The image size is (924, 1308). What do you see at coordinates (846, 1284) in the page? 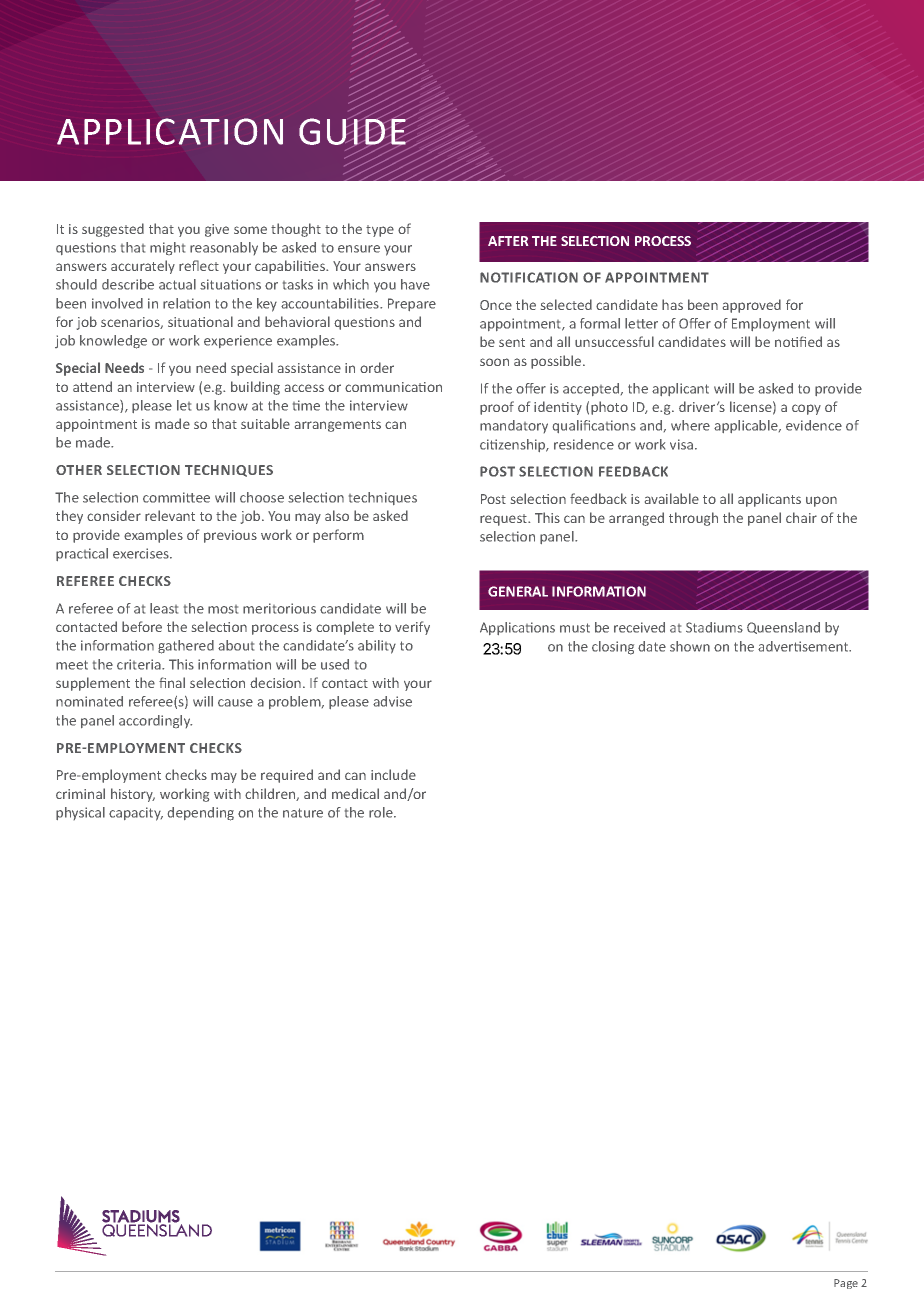
I see `Page` at bounding box center [846, 1284].
